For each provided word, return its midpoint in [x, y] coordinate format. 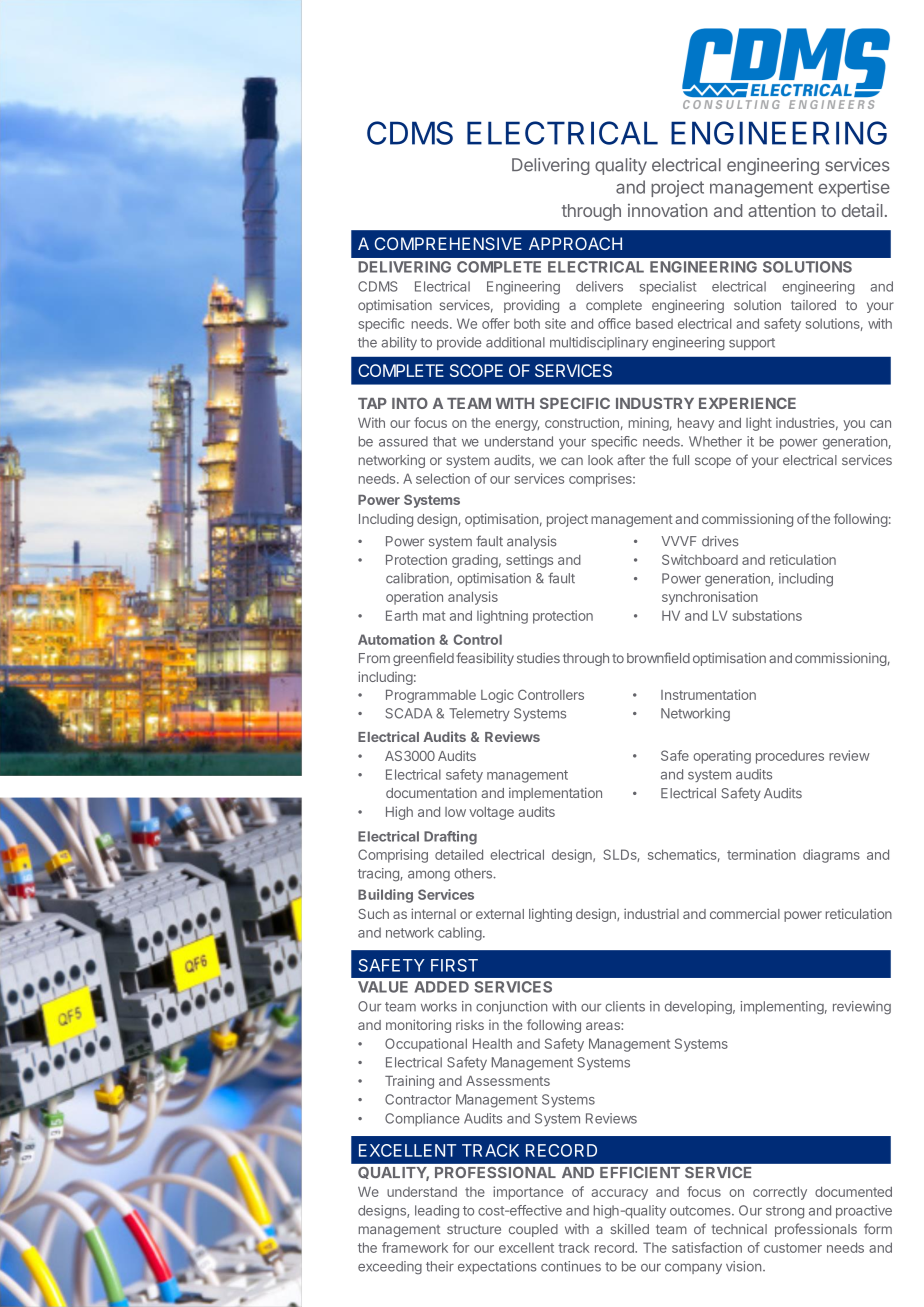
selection [443, 478]
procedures [790, 757]
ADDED [442, 987]
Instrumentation [708, 694]
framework [415, 1247]
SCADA [408, 713]
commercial [745, 914]
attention [781, 210]
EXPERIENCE [747, 403]
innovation [667, 210]
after [631, 459]
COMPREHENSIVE [448, 243]
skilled [630, 1229]
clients [625, 1006]
